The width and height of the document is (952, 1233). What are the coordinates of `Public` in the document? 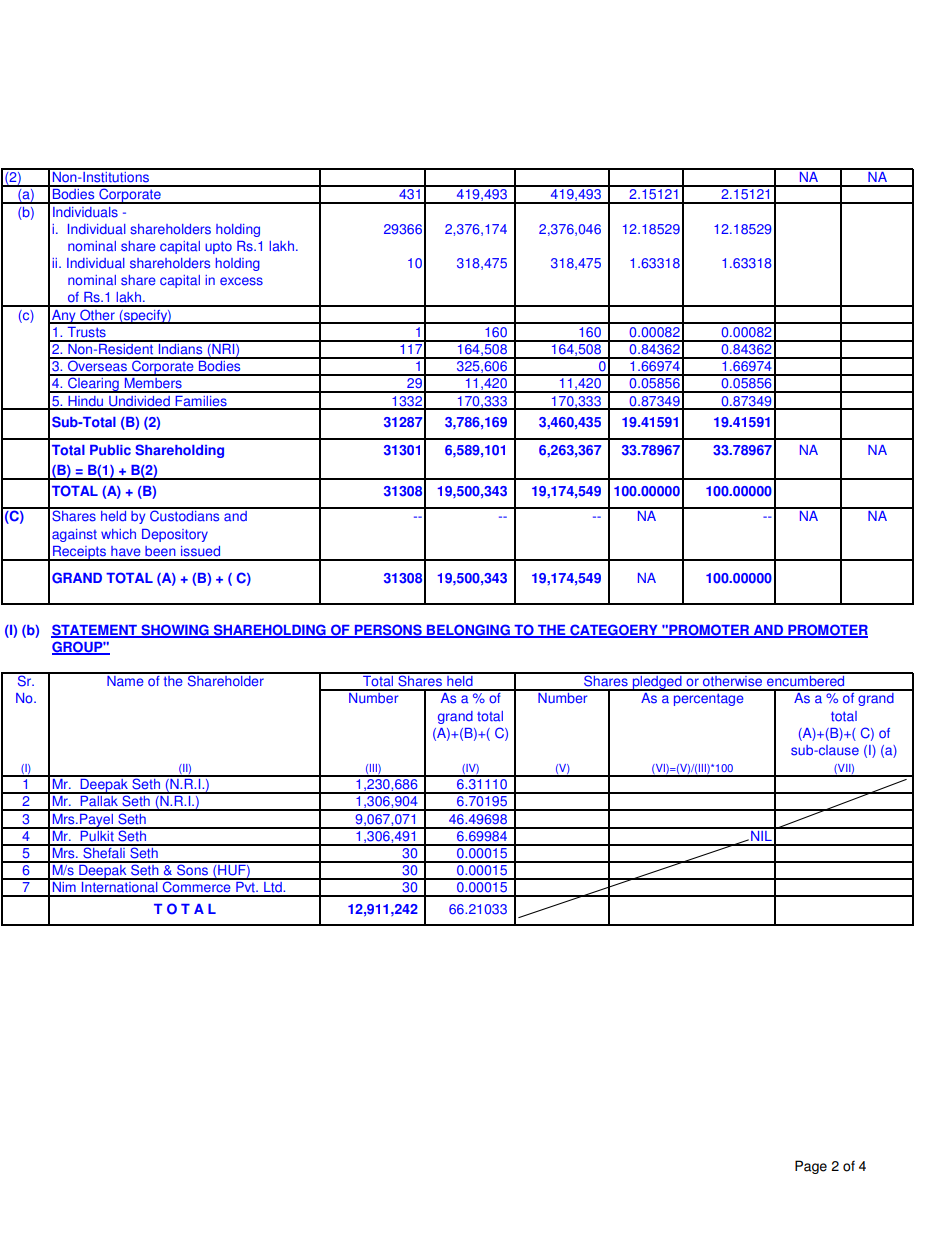 It's located at (110, 450).
